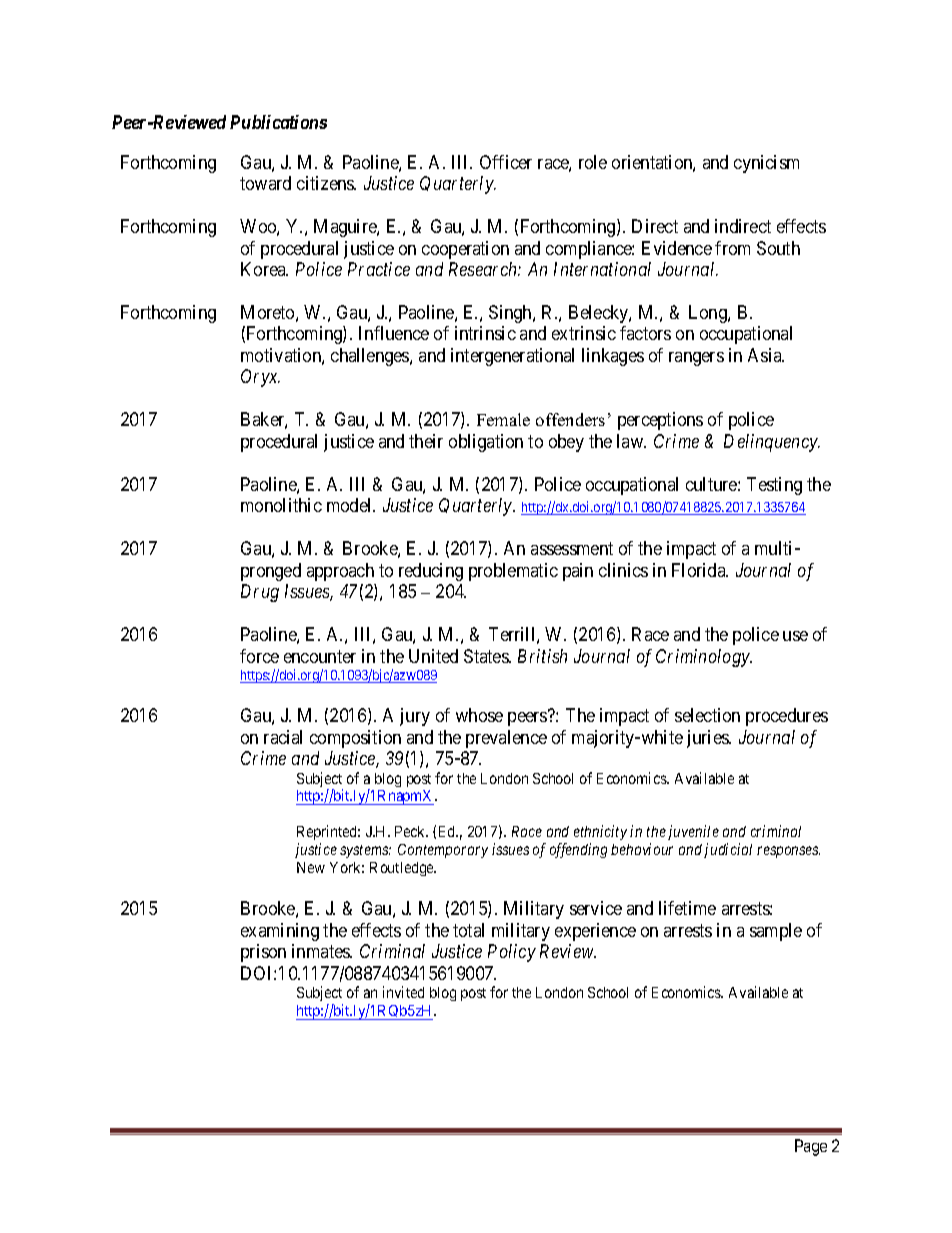  What do you see at coordinates (403, 992) in the screenshot?
I see `invited` at bounding box center [403, 992].
